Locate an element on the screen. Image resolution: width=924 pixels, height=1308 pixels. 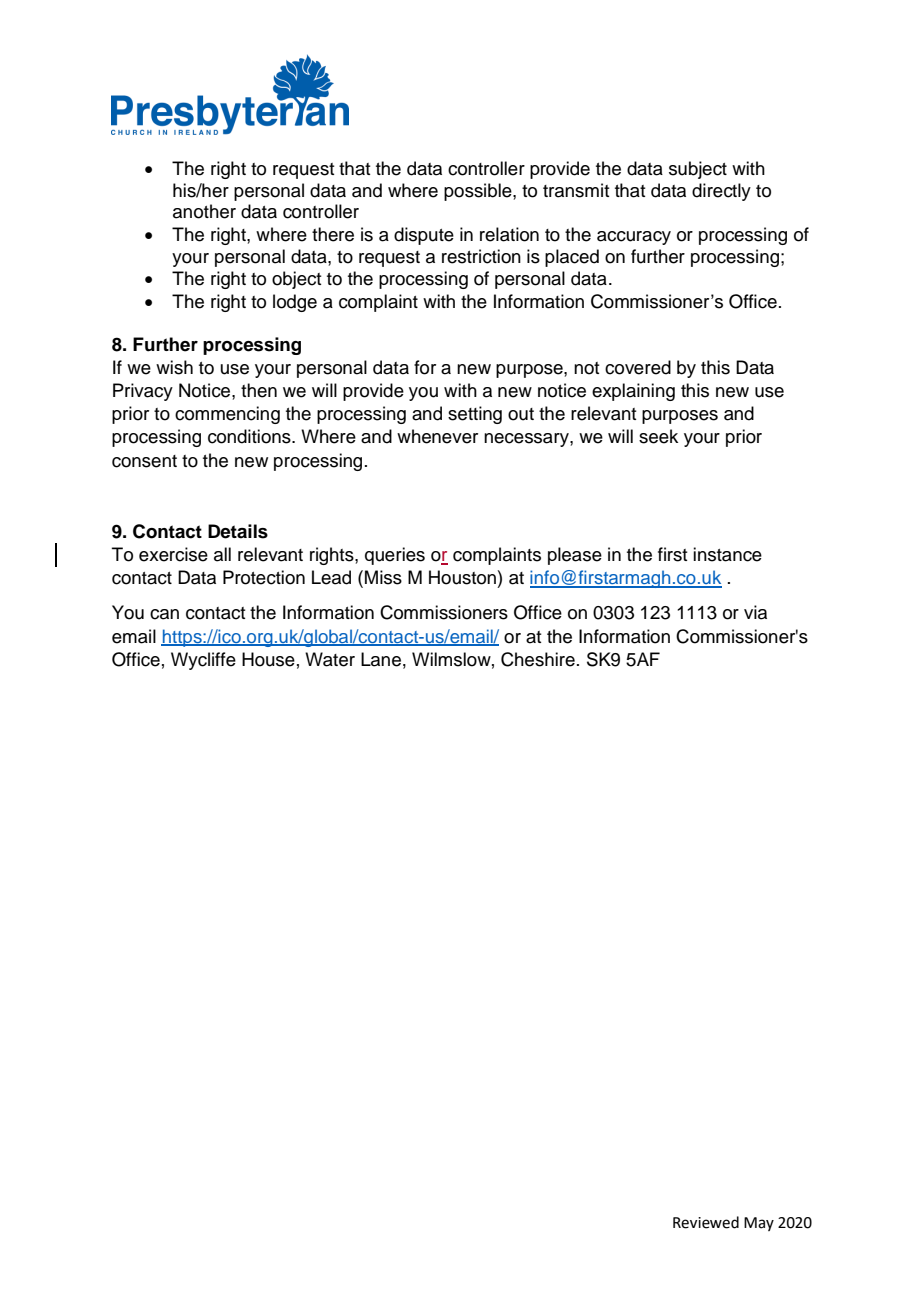
Cheshire is located at coordinates (538, 659).
